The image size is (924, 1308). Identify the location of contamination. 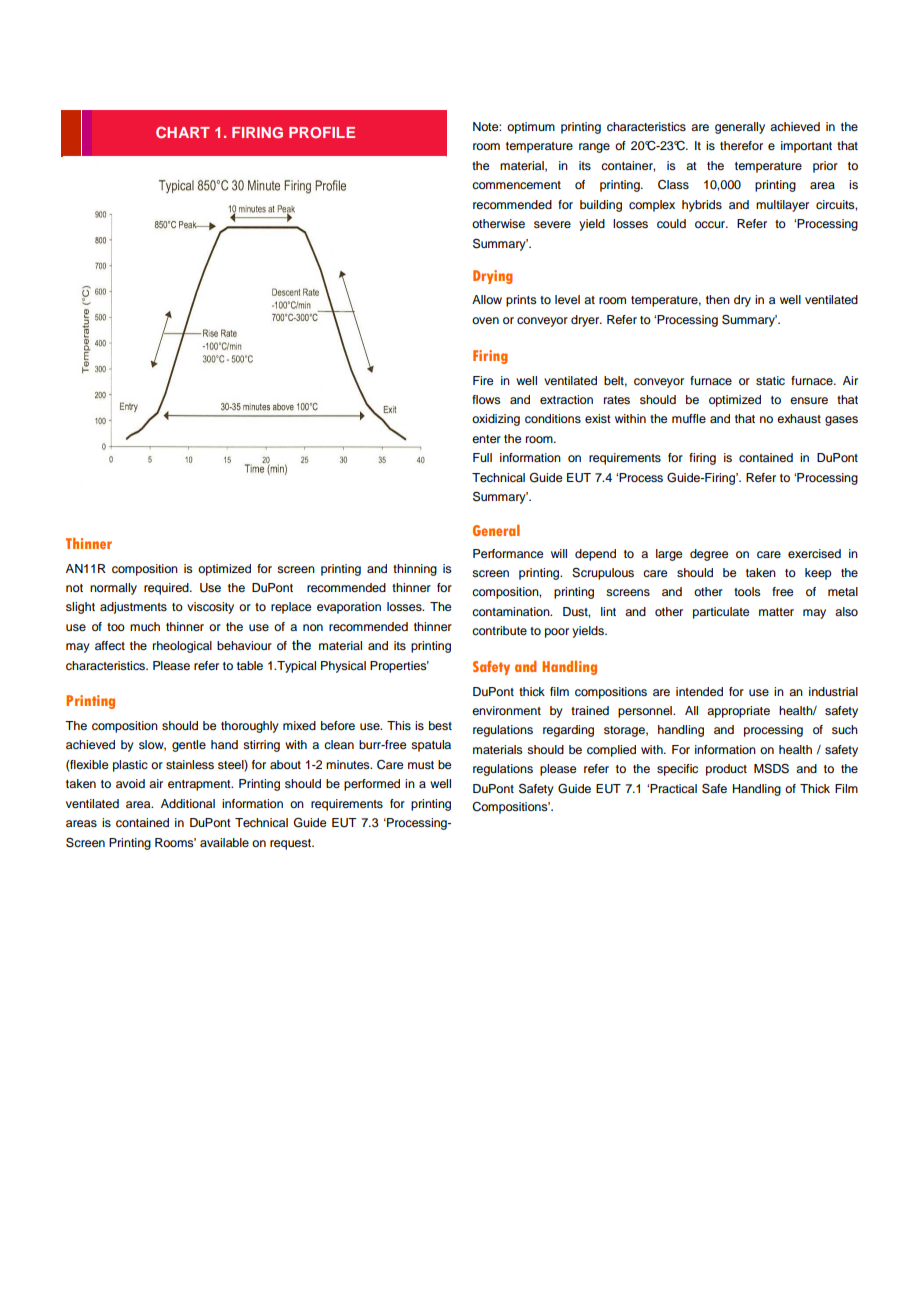
(512, 611).
